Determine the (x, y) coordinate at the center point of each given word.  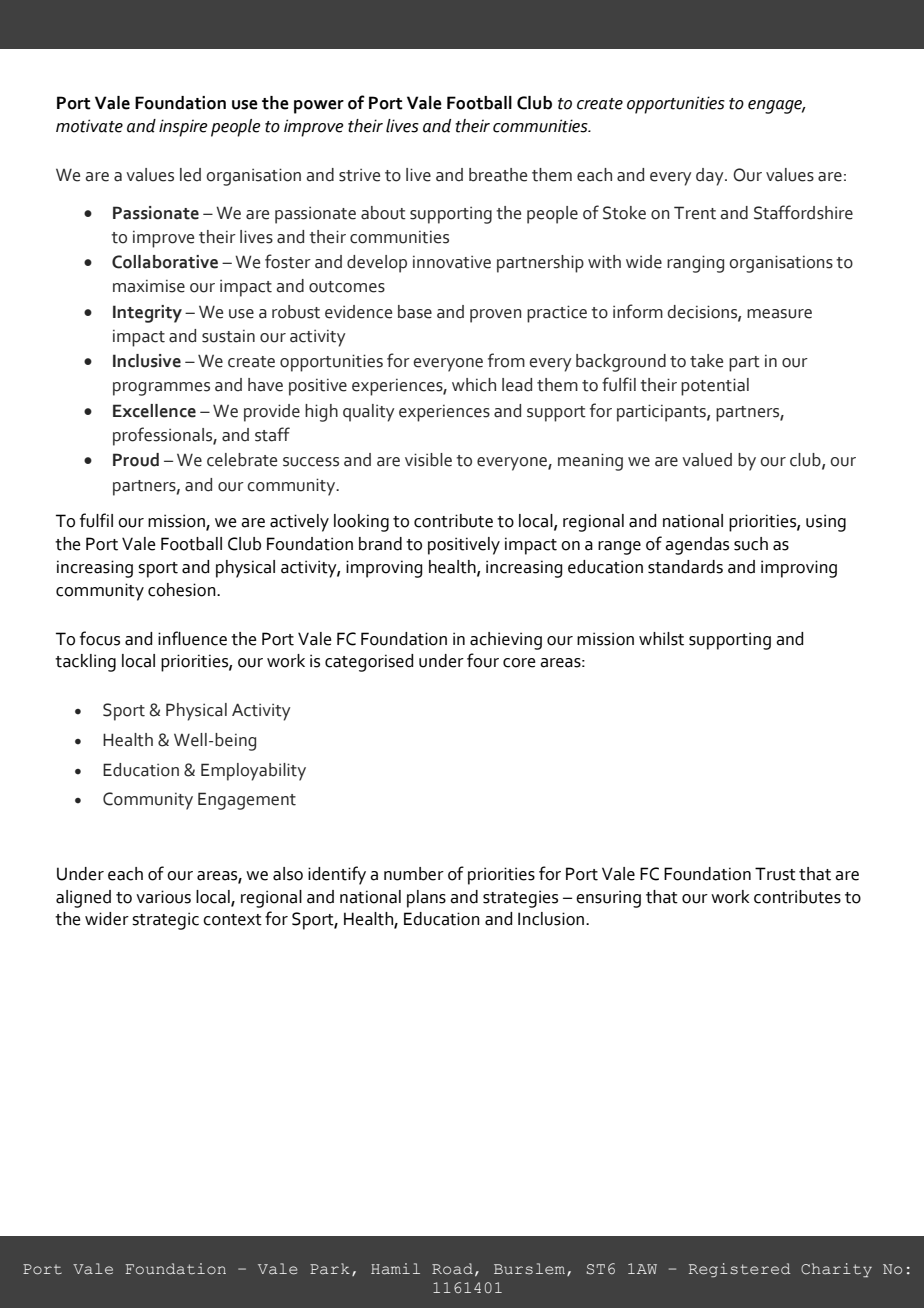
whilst (661, 639)
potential (715, 387)
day (711, 177)
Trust (775, 874)
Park (330, 1268)
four (483, 660)
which (474, 385)
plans (426, 899)
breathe (498, 175)
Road (452, 1268)
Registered (739, 1270)
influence (192, 638)
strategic (165, 921)
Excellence (154, 411)
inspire (183, 128)
